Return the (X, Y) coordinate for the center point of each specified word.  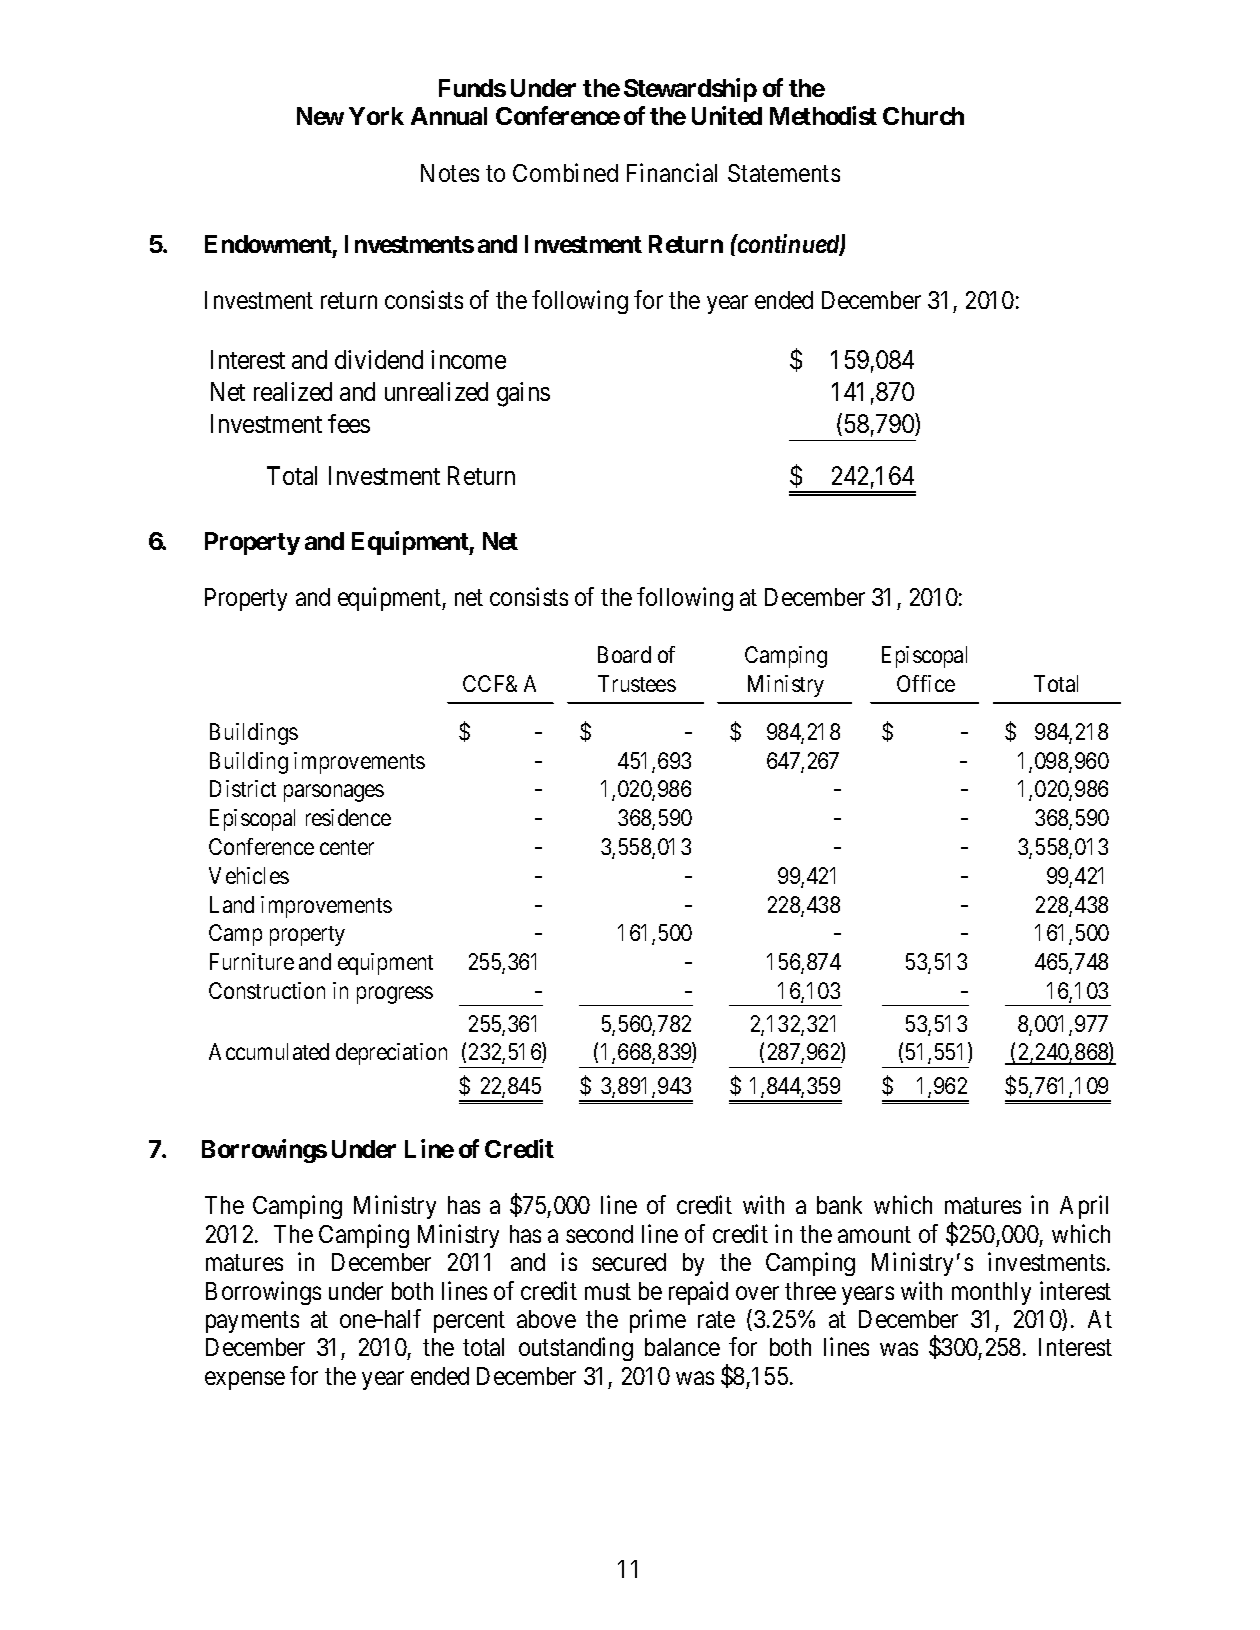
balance (682, 1347)
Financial (672, 172)
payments (252, 1322)
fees (349, 423)
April (1084, 1207)
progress (395, 995)
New (320, 116)
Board (624, 654)
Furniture (252, 961)
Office (926, 683)
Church (923, 116)
